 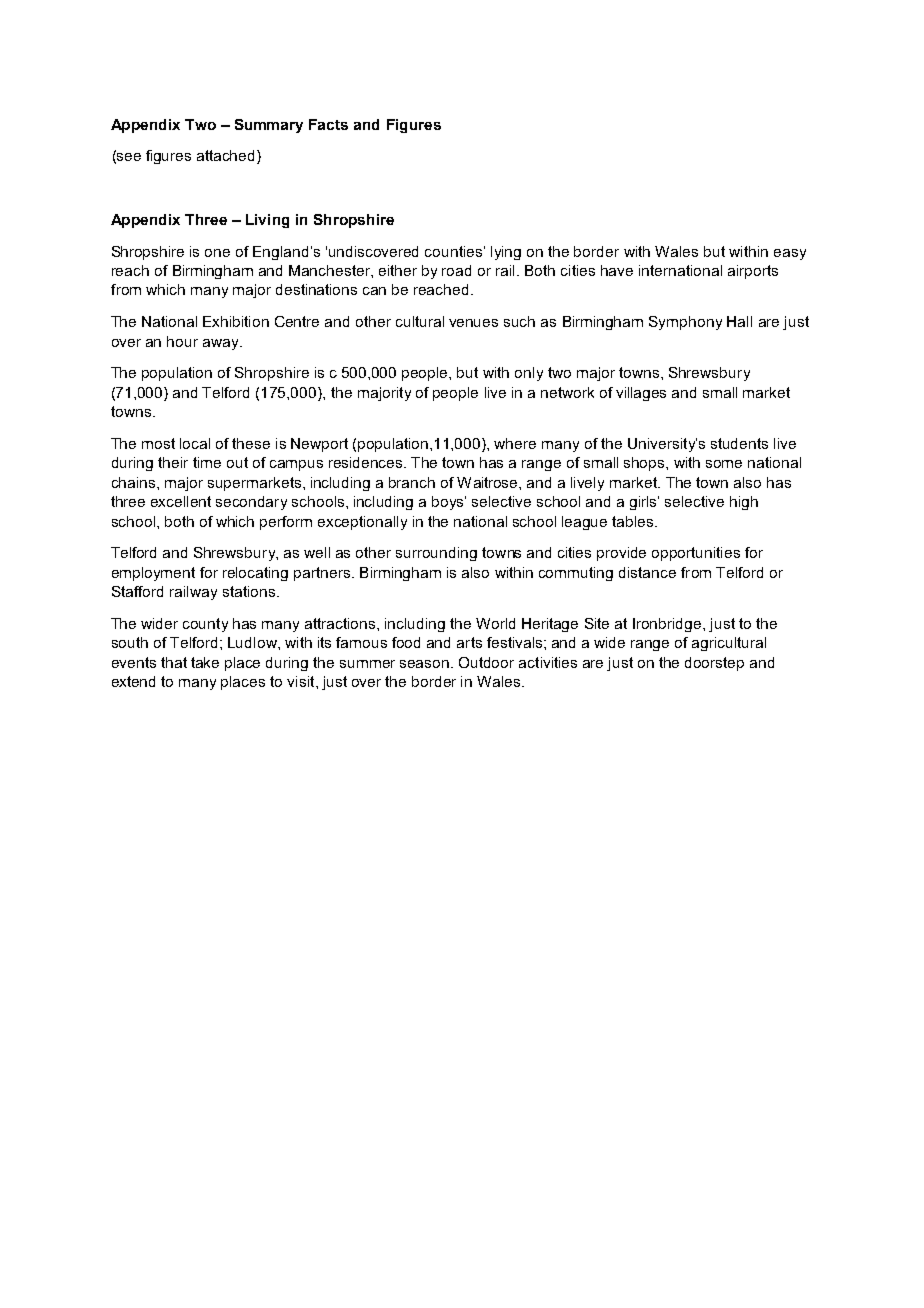 I want to click on venues, so click(x=473, y=323).
